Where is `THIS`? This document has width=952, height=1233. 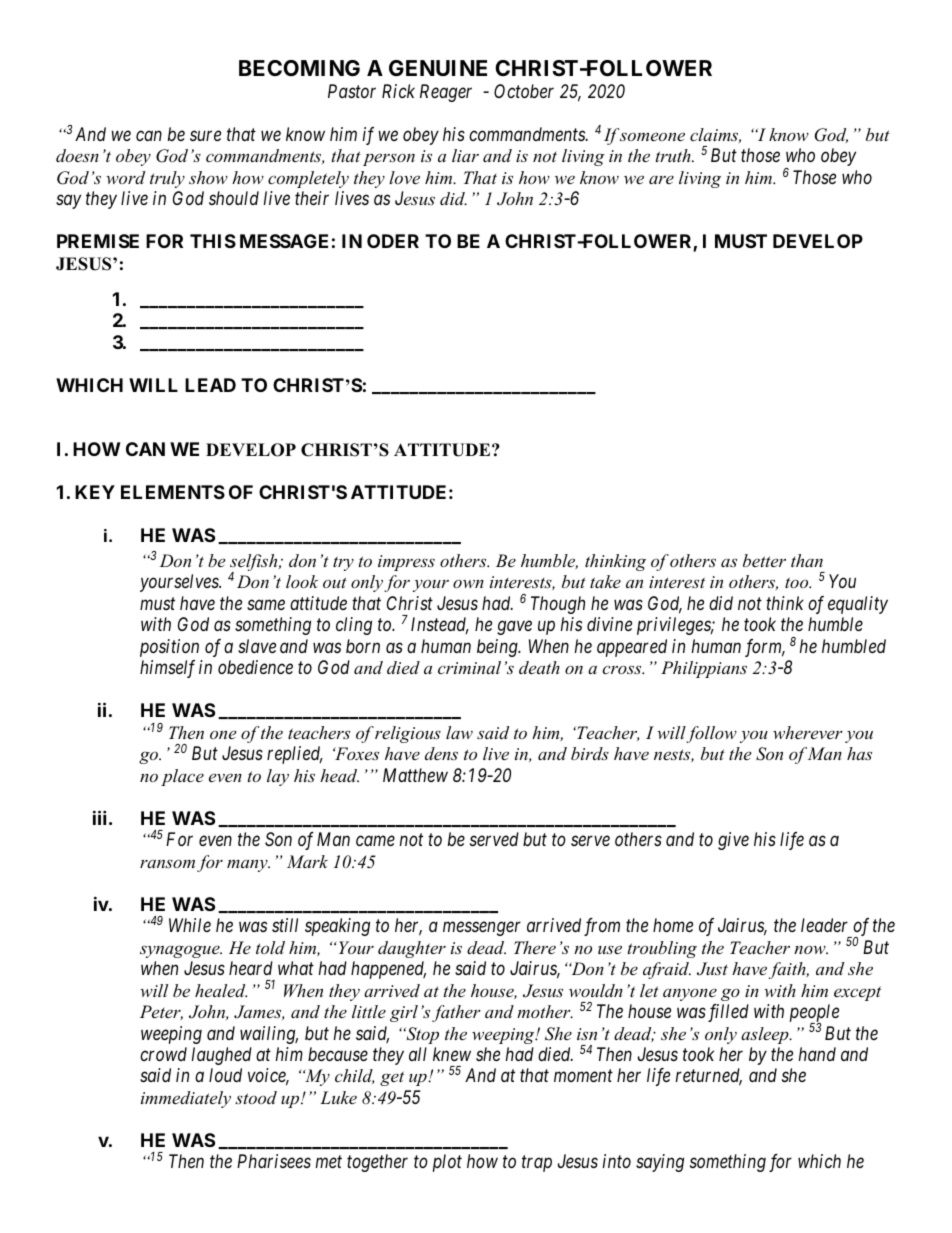 THIS is located at coordinates (213, 241).
